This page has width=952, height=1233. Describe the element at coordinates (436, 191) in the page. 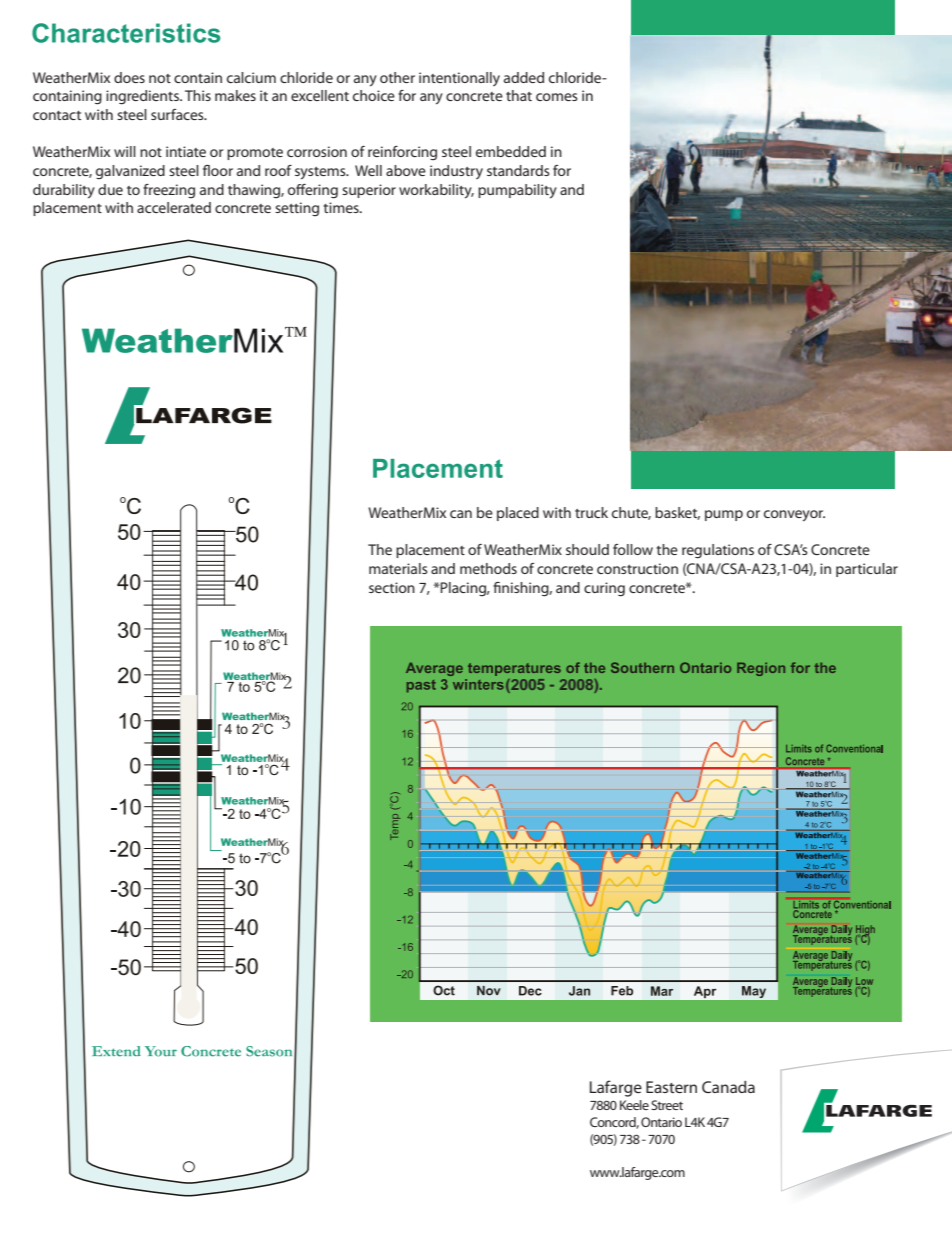

I see `workability` at that location.
